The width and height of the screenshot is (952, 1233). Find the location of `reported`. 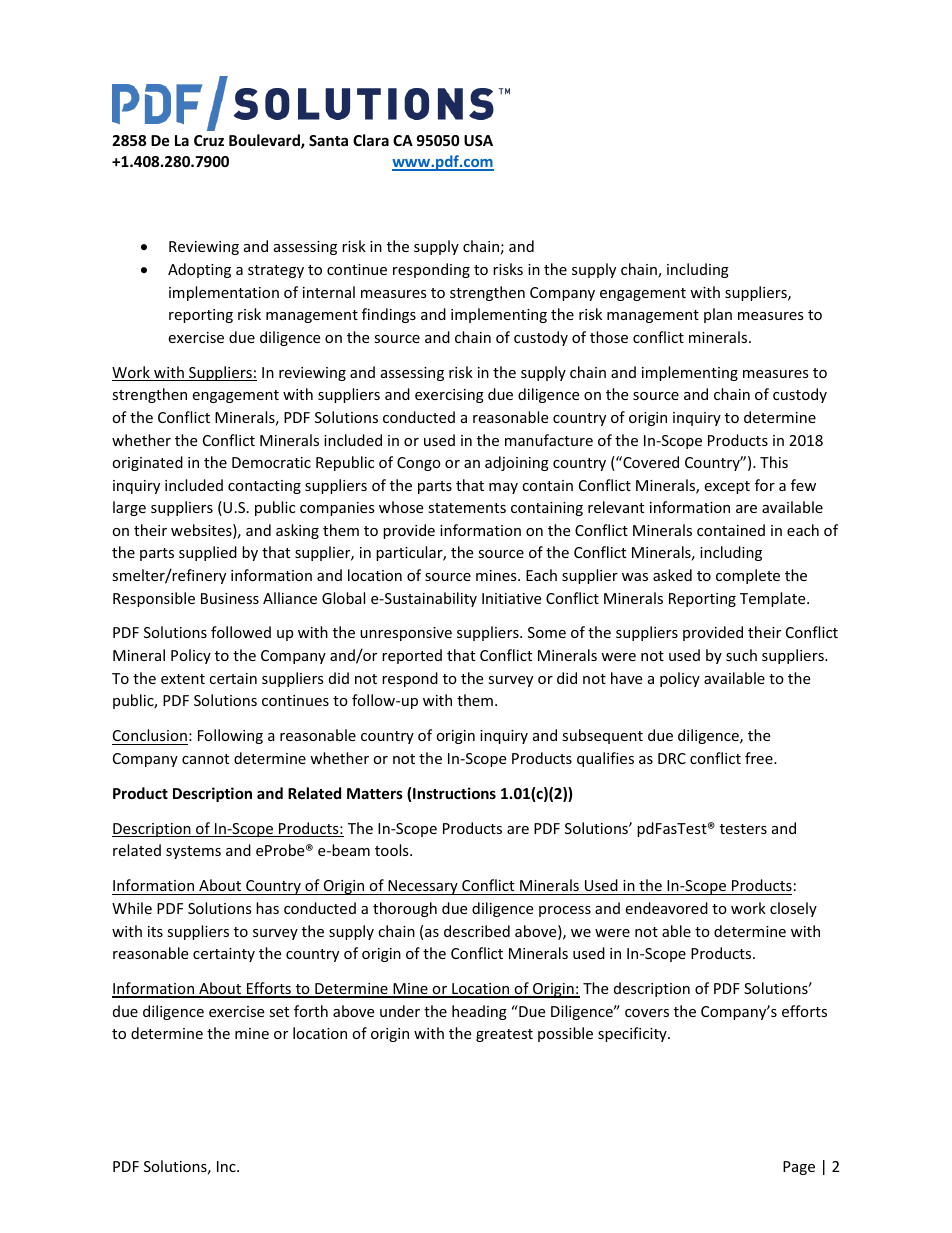

reported is located at coordinates (412, 656).
